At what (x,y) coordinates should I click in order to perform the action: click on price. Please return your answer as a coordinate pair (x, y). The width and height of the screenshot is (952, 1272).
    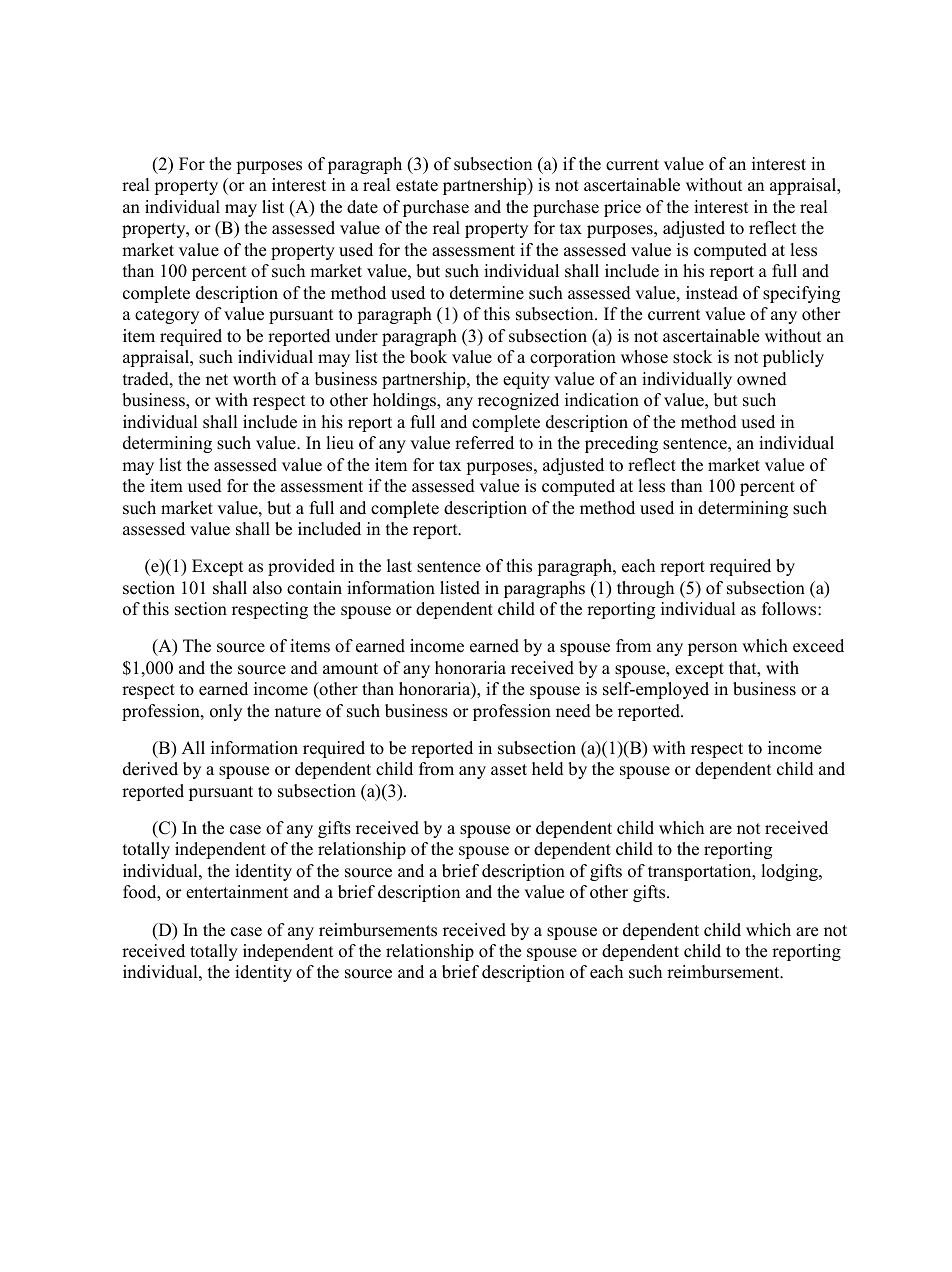
    Looking at the image, I should click on (622, 208).
